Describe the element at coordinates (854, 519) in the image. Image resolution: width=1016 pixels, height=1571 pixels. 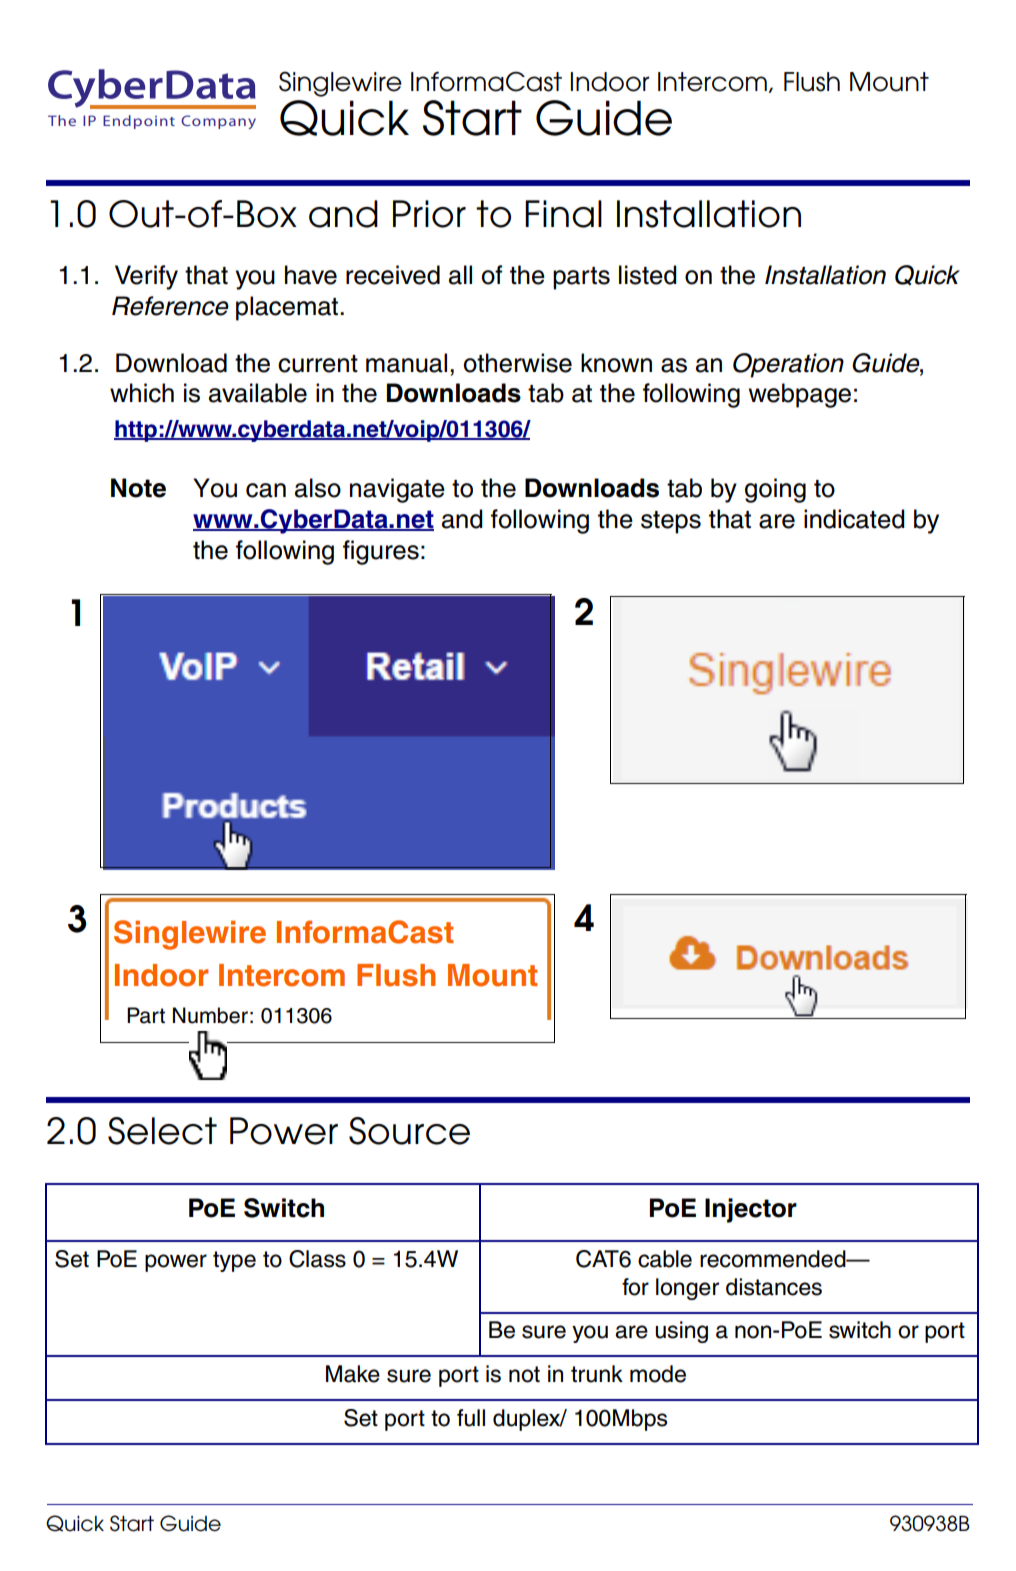
I see `indicated` at that location.
